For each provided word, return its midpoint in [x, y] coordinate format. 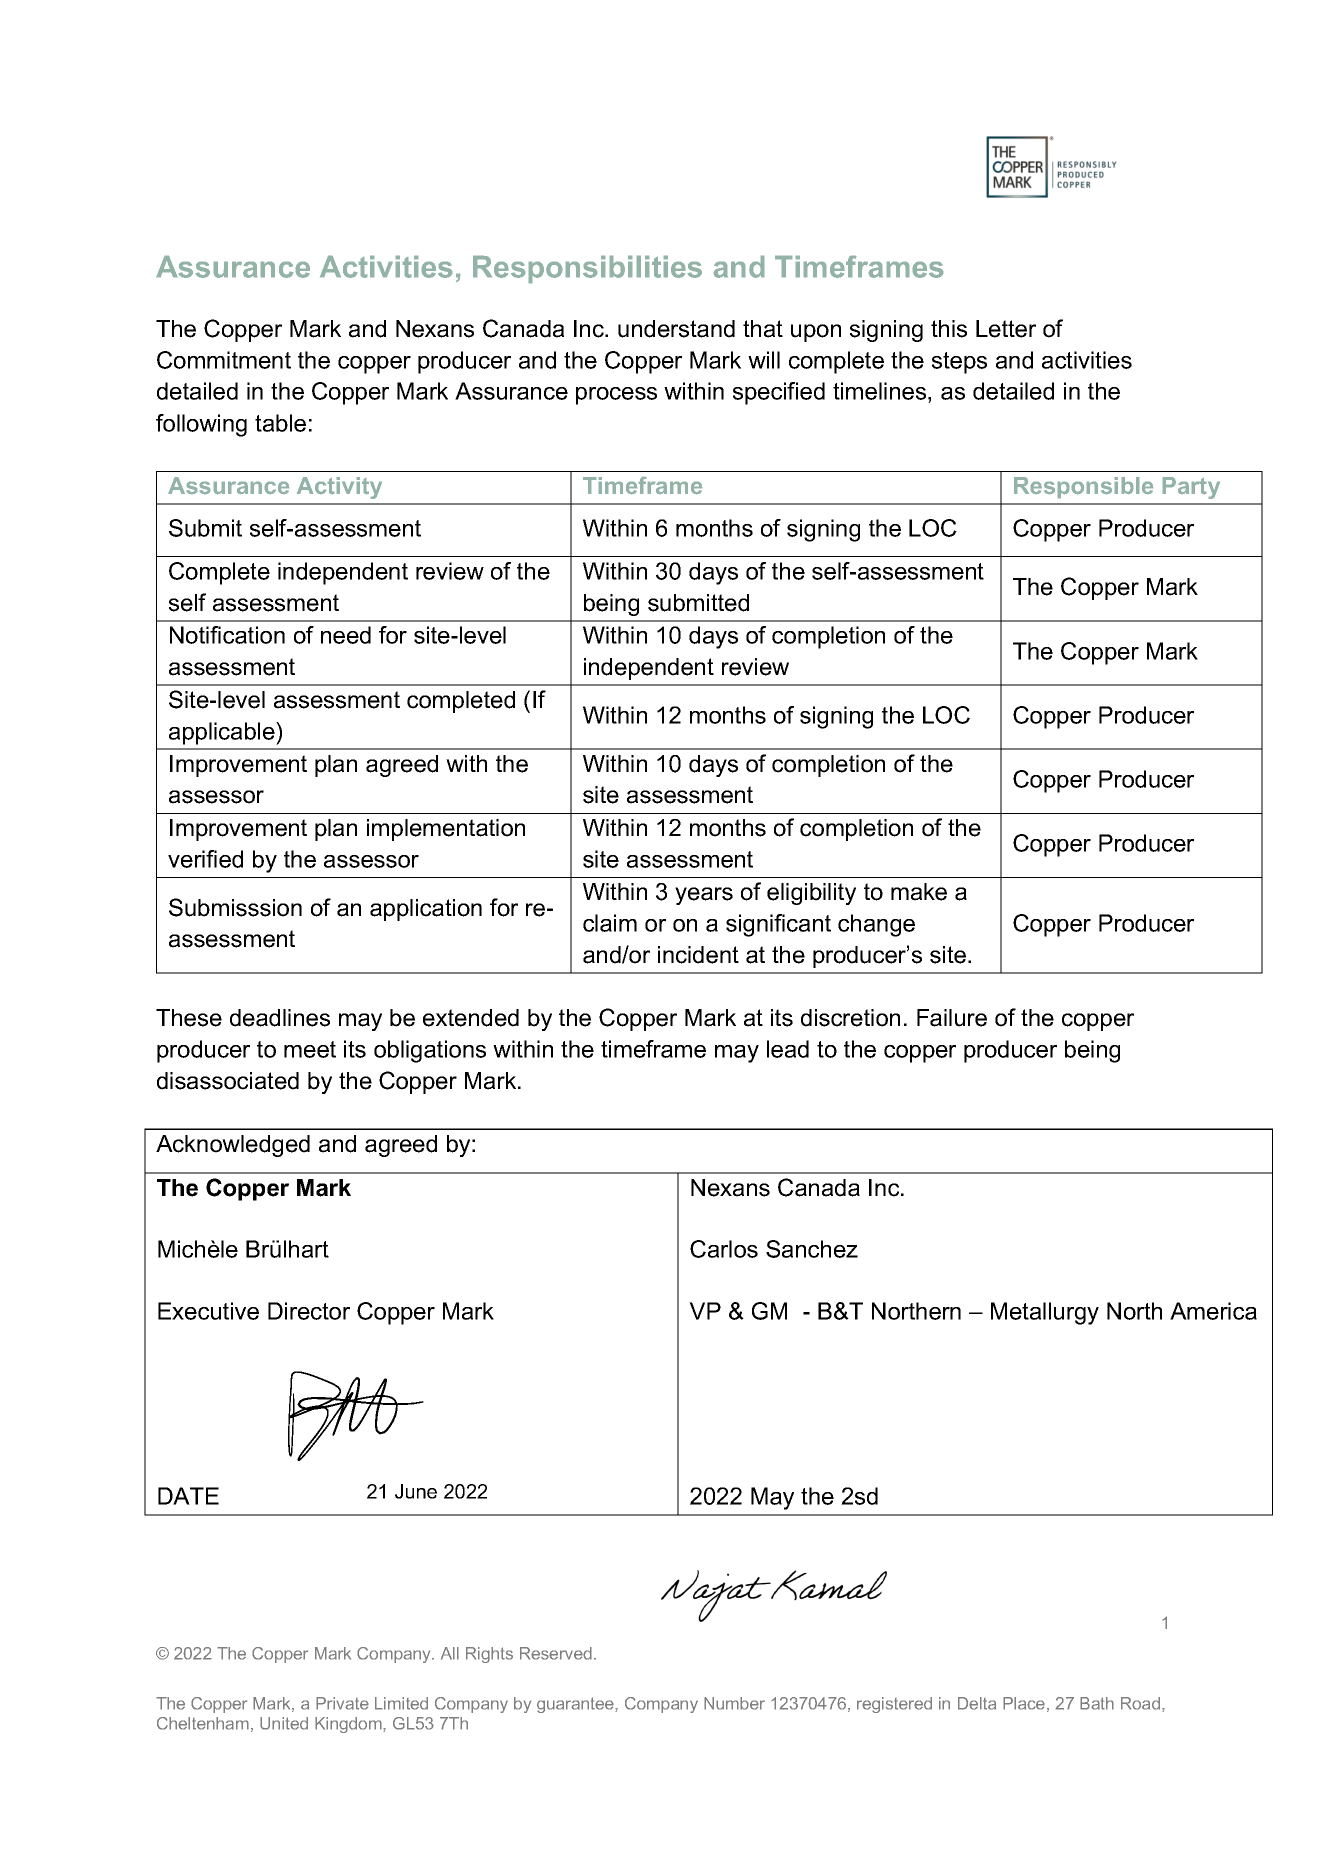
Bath [1097, 1703]
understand [676, 329]
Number [734, 1703]
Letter [1006, 329]
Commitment [224, 360]
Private [342, 1703]
